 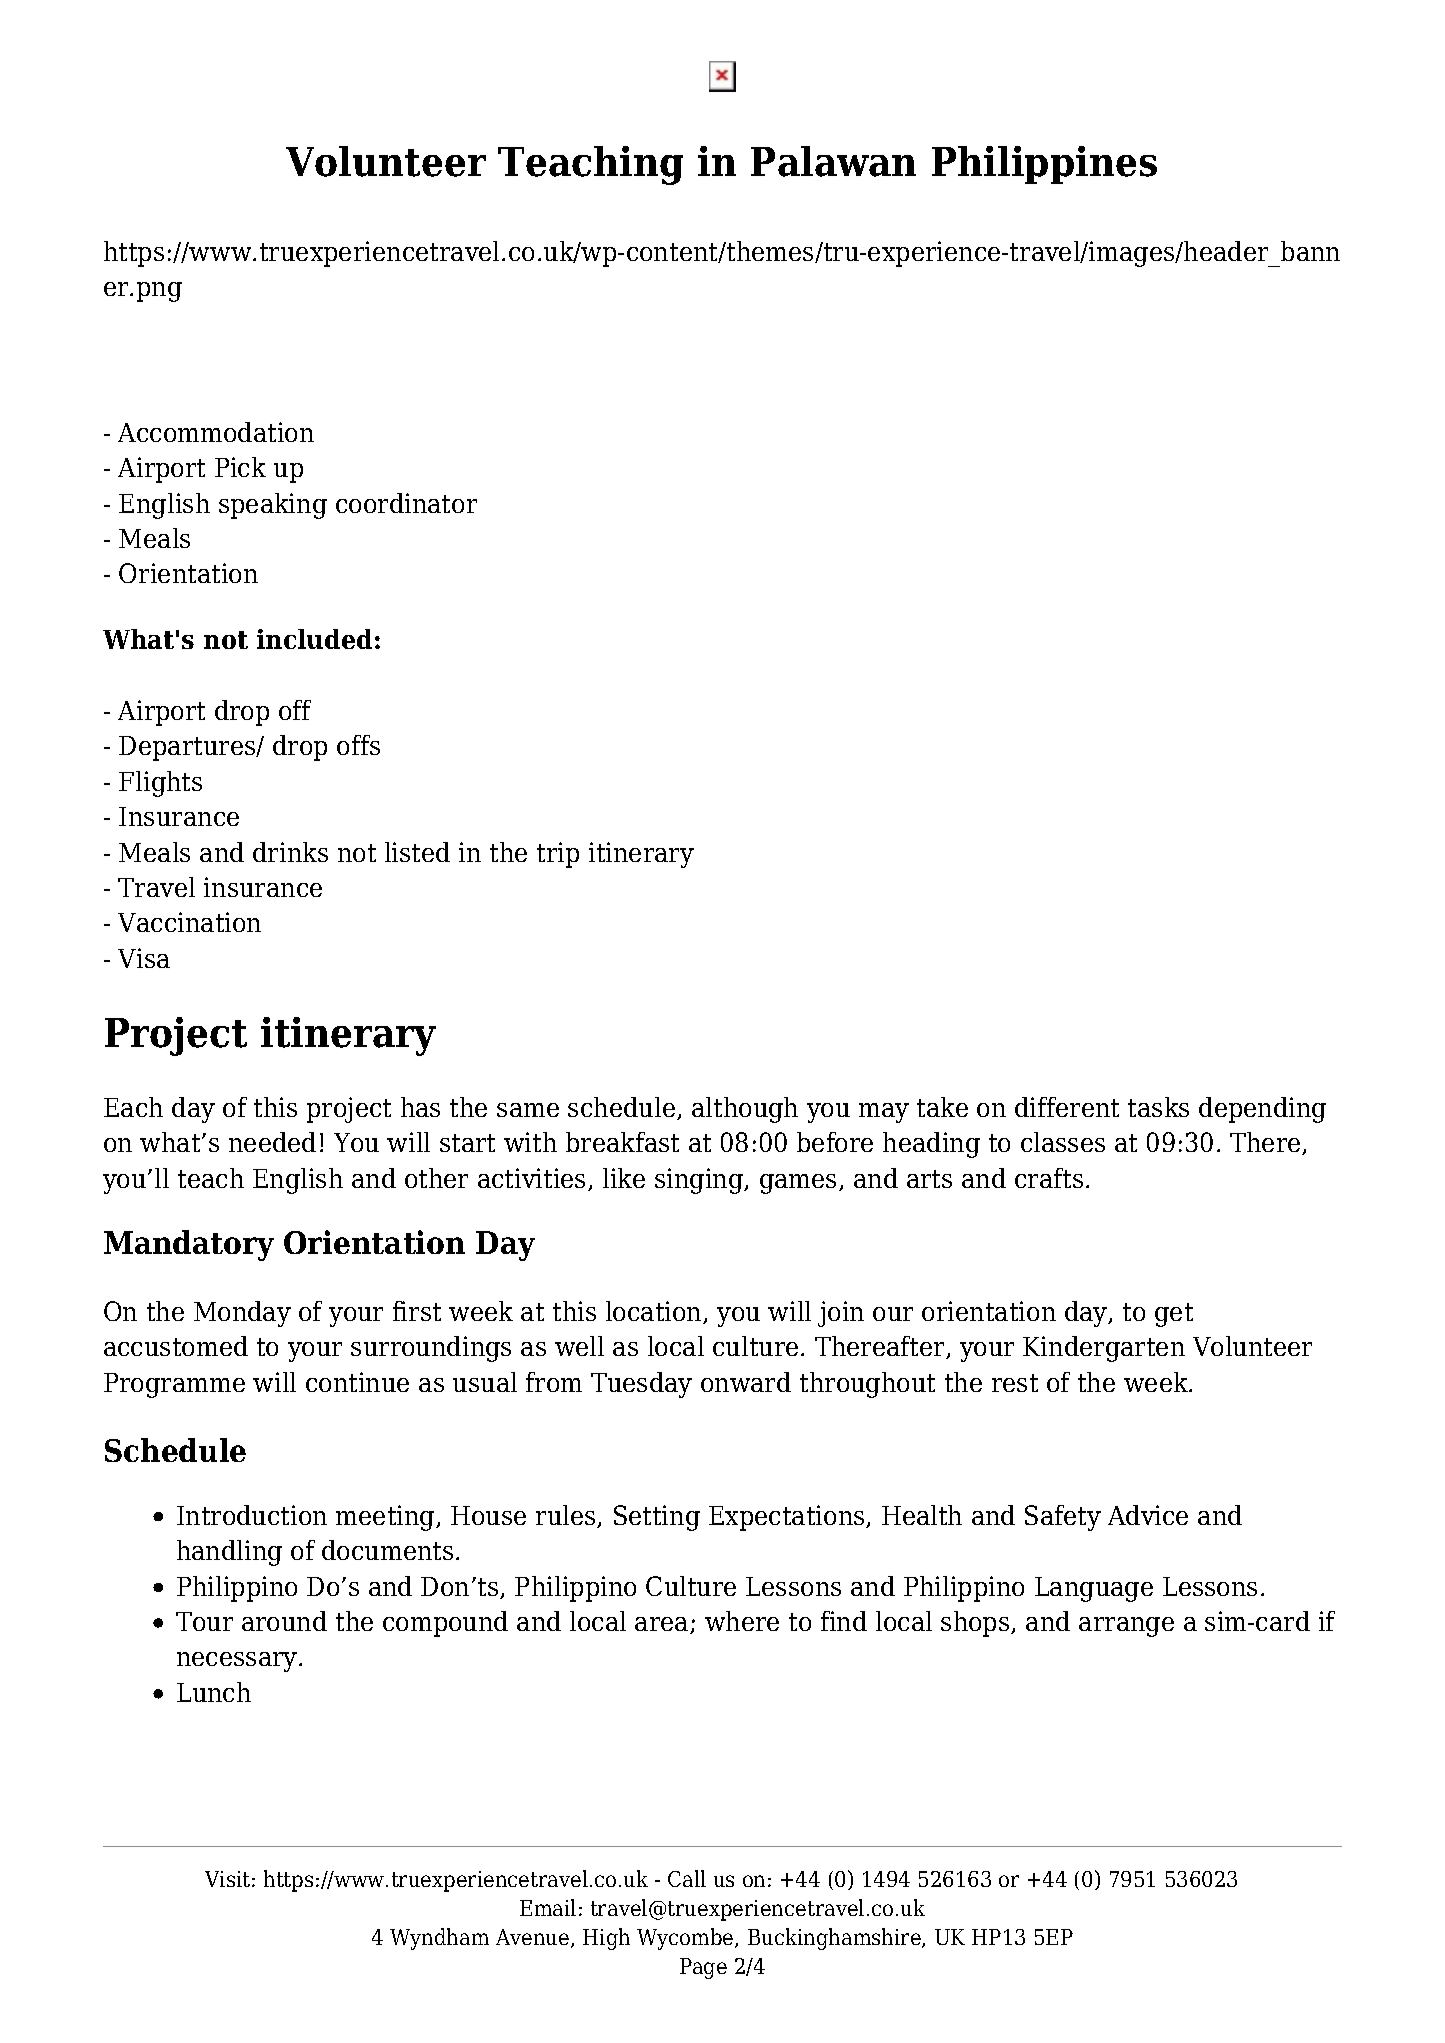 I want to click on needed, so click(x=272, y=1142).
